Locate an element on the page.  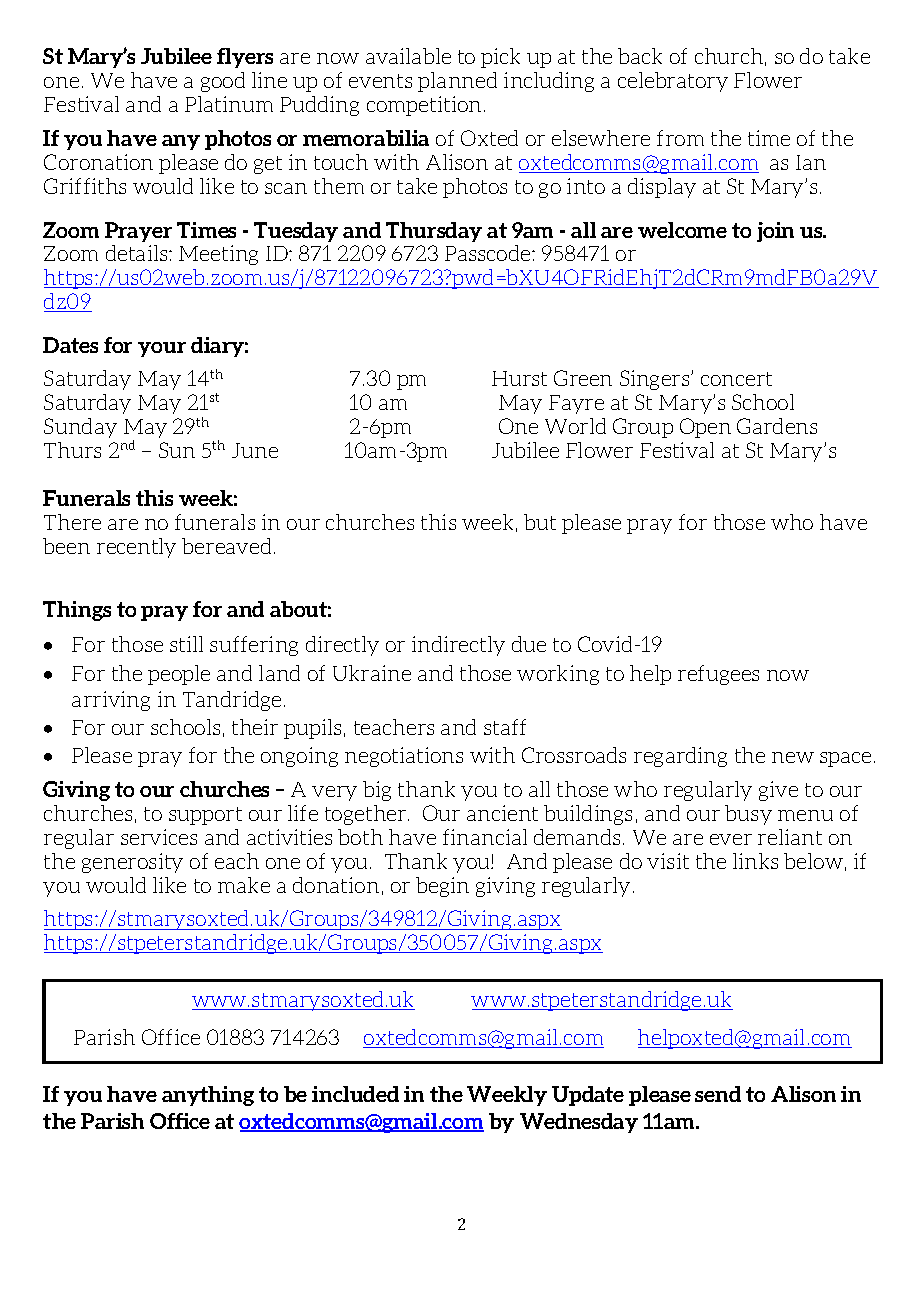
arriving is located at coordinates (111, 701).
